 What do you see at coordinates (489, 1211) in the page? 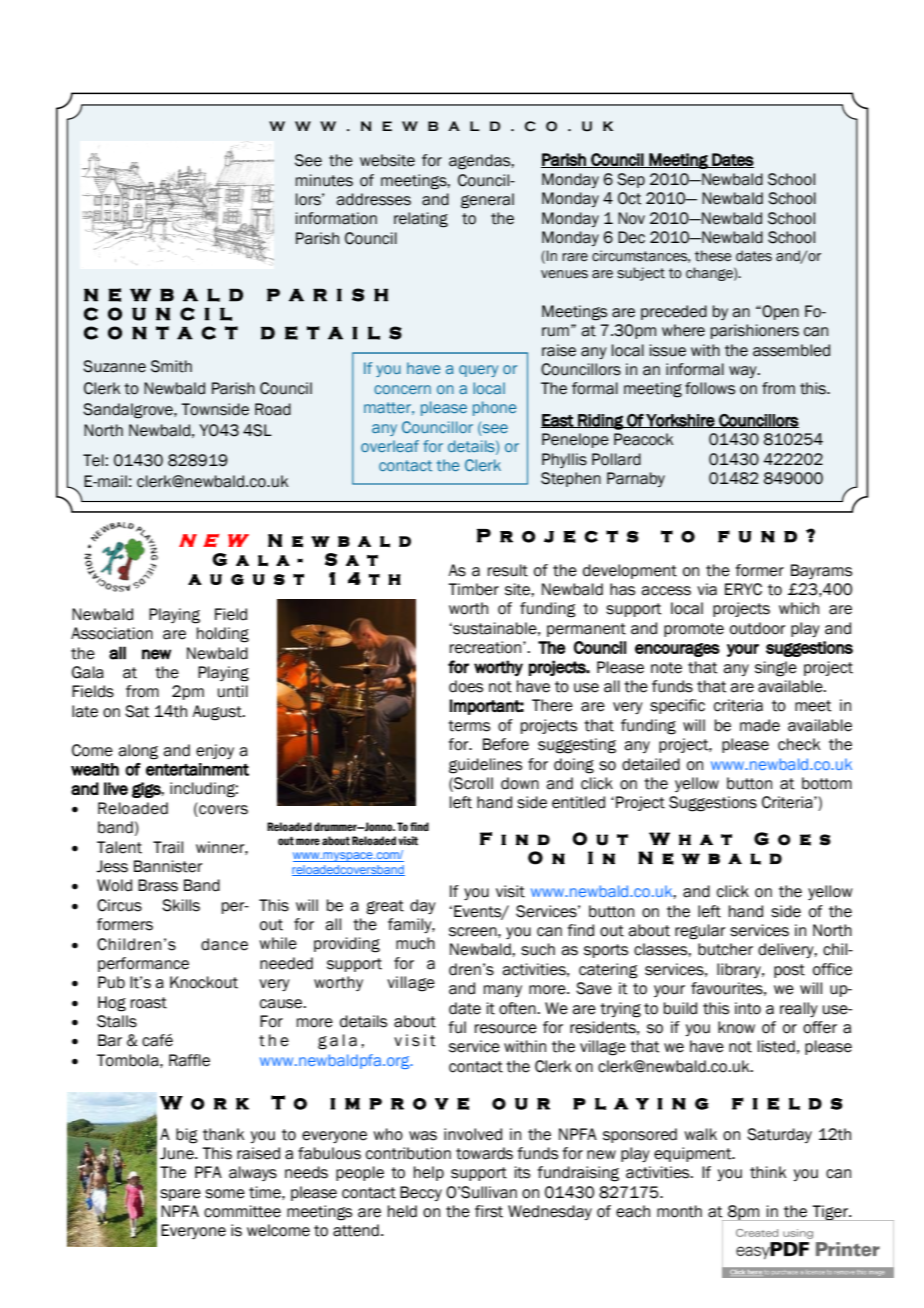
I see `first` at bounding box center [489, 1211].
